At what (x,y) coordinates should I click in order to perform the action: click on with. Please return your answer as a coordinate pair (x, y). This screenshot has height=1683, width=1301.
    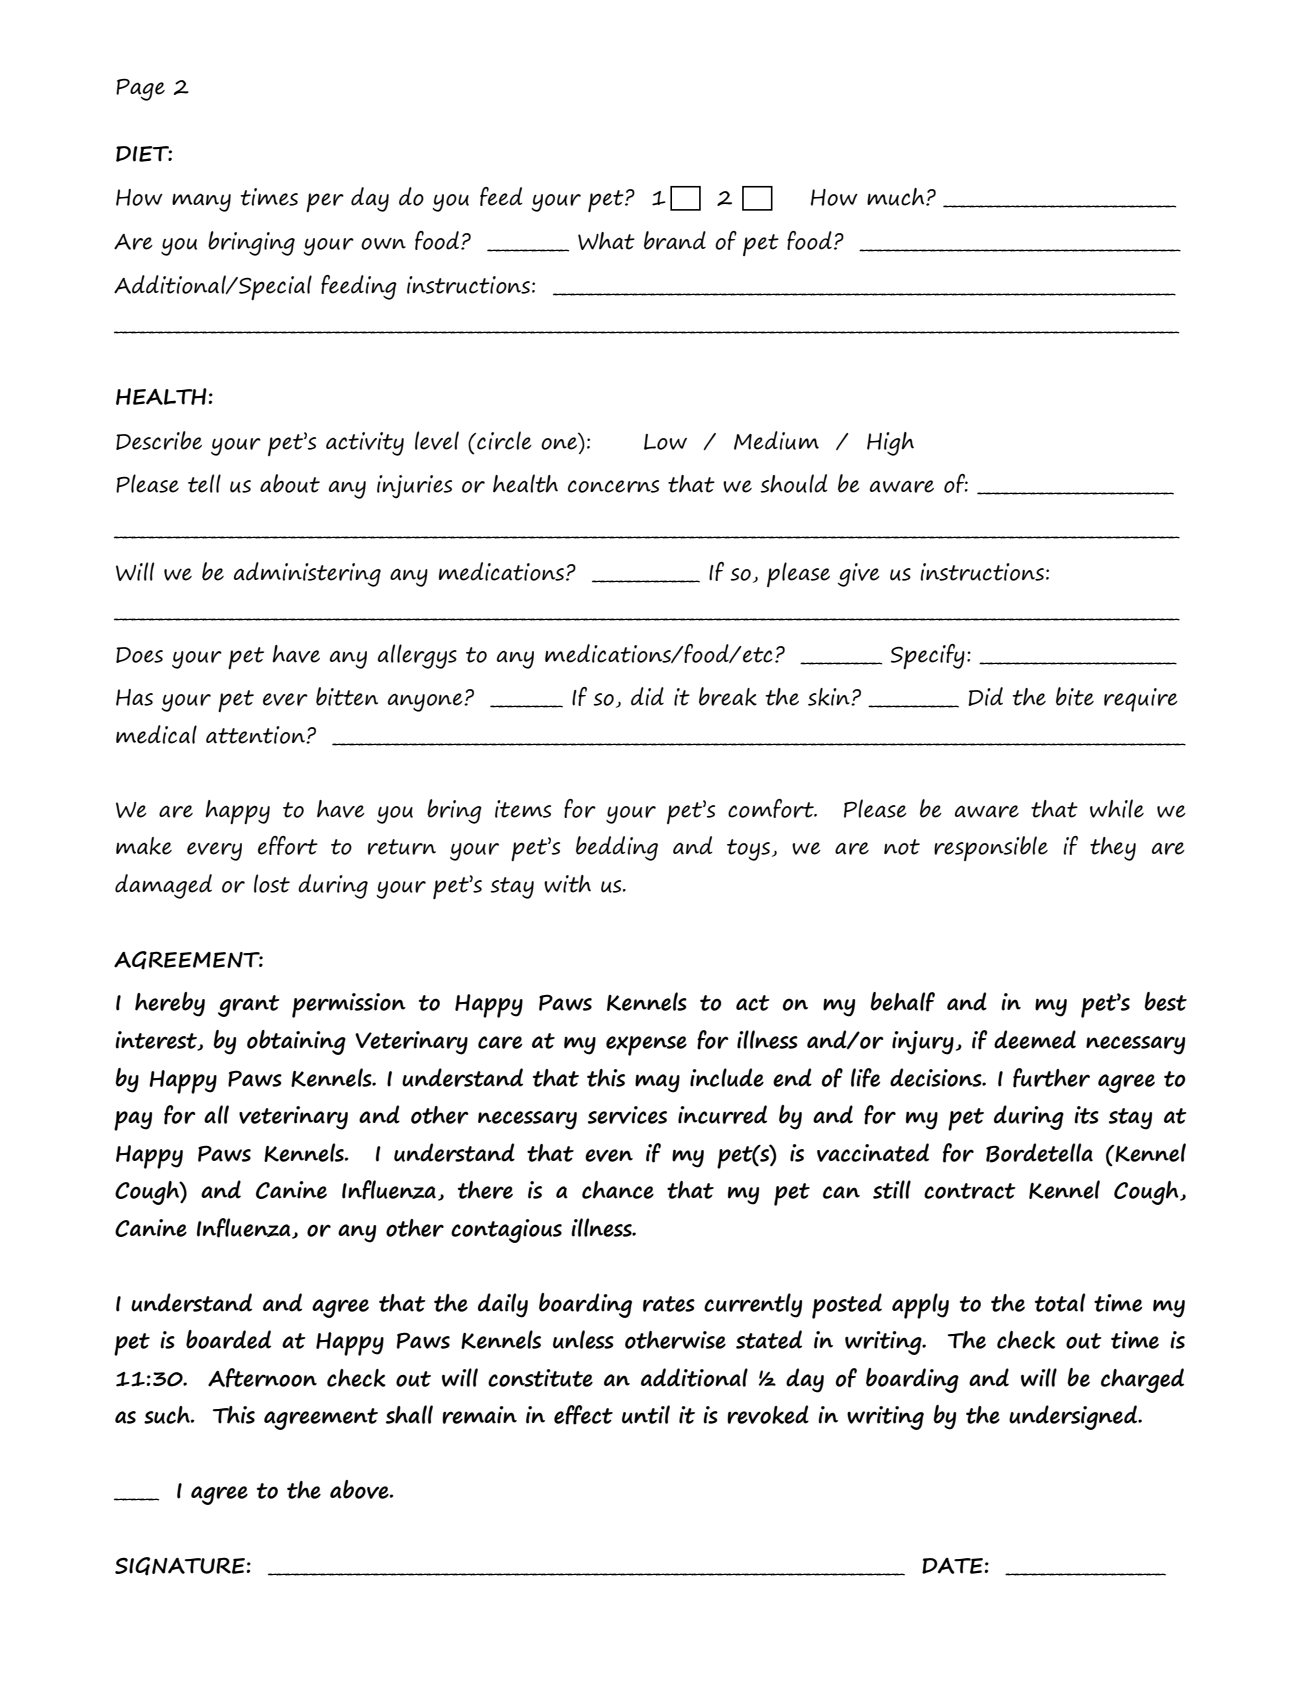
    Looking at the image, I should click on (567, 884).
